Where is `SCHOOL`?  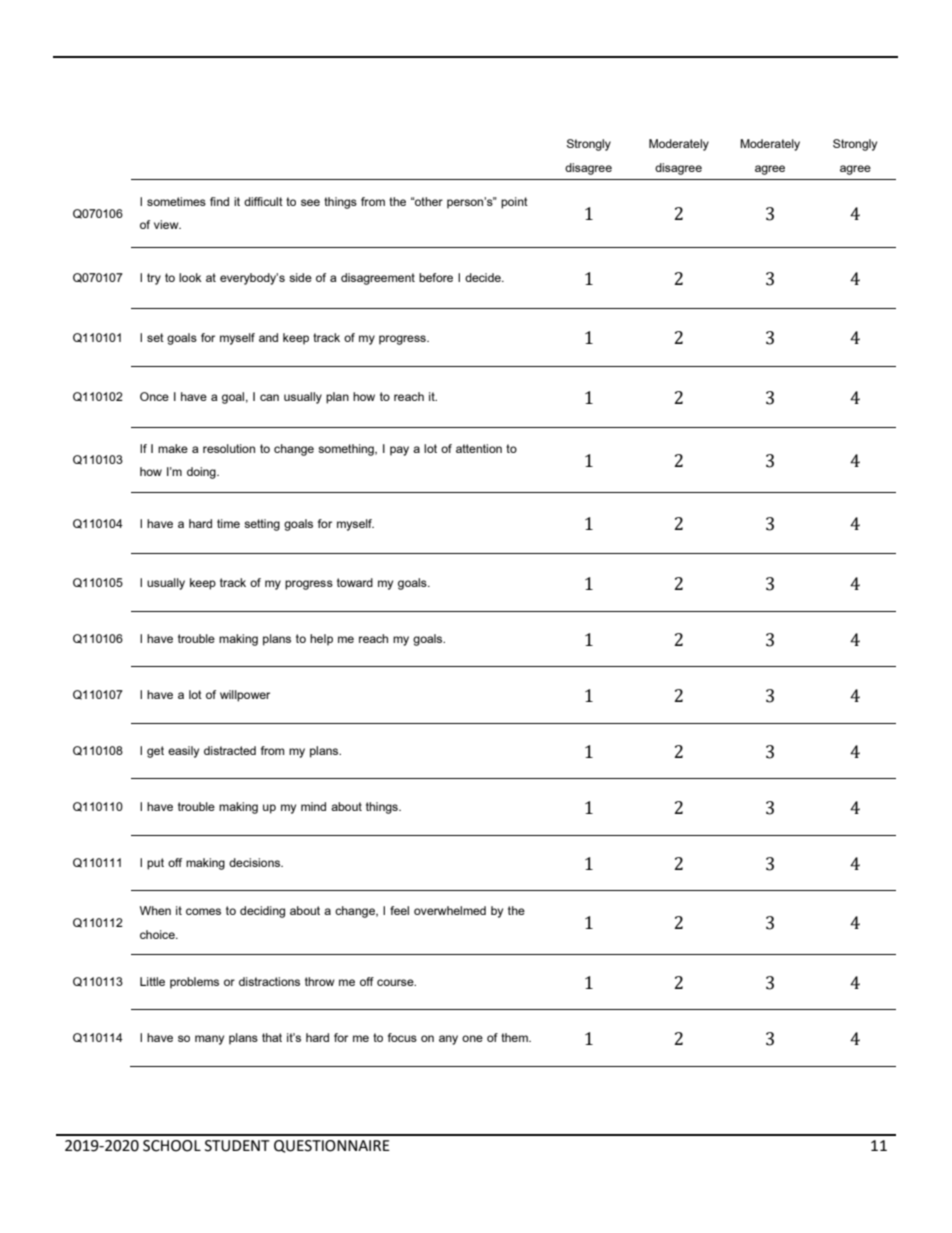 SCHOOL is located at coordinates (172, 1146).
